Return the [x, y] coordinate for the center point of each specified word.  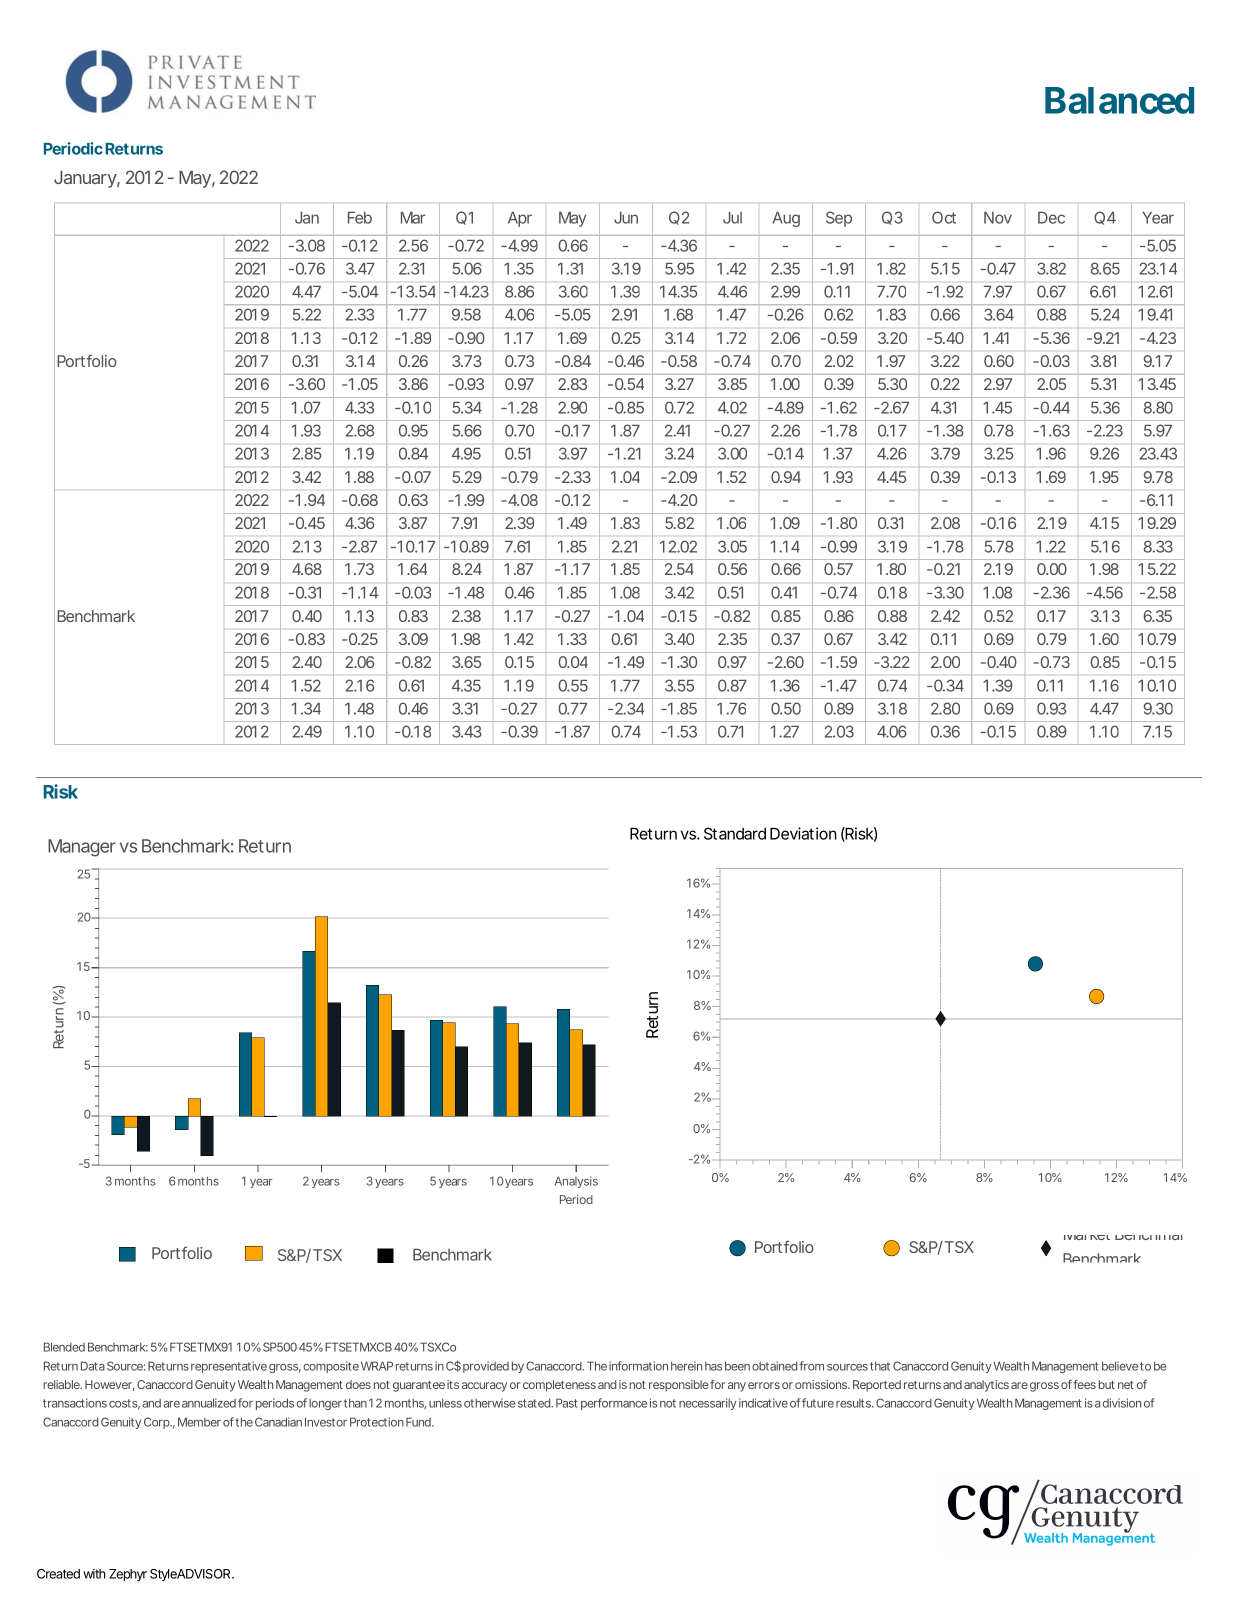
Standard [735, 833]
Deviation [803, 833]
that [880, 1366]
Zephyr [128, 1575]
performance [614, 1404]
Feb [360, 218]
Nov [998, 218]
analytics [986, 1386]
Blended [64, 1347]
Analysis [576, 1182]
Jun [626, 218]
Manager [82, 848]
